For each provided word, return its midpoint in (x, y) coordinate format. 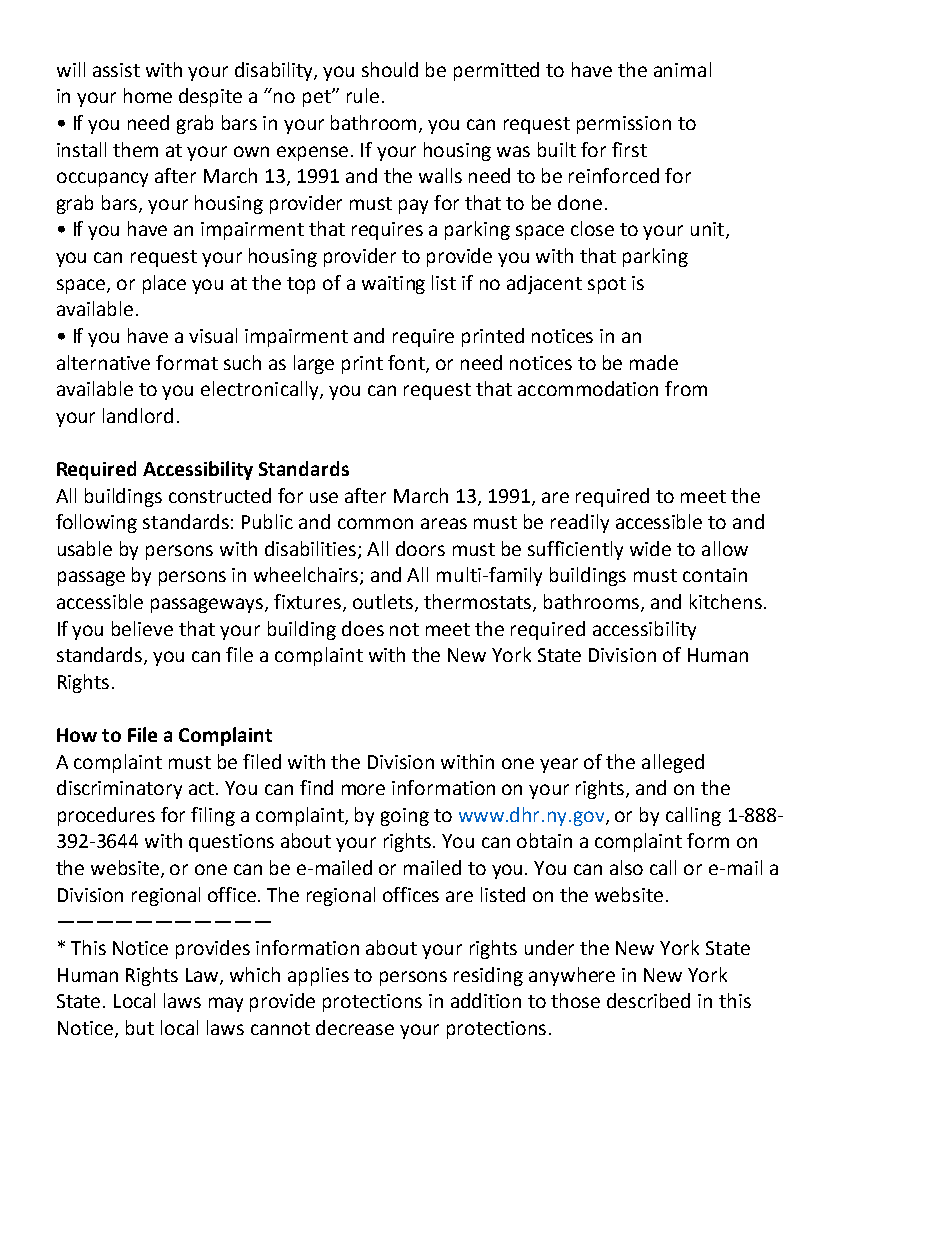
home (148, 95)
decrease (355, 1027)
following (96, 523)
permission (624, 125)
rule (363, 95)
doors (420, 548)
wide (650, 548)
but (140, 1027)
